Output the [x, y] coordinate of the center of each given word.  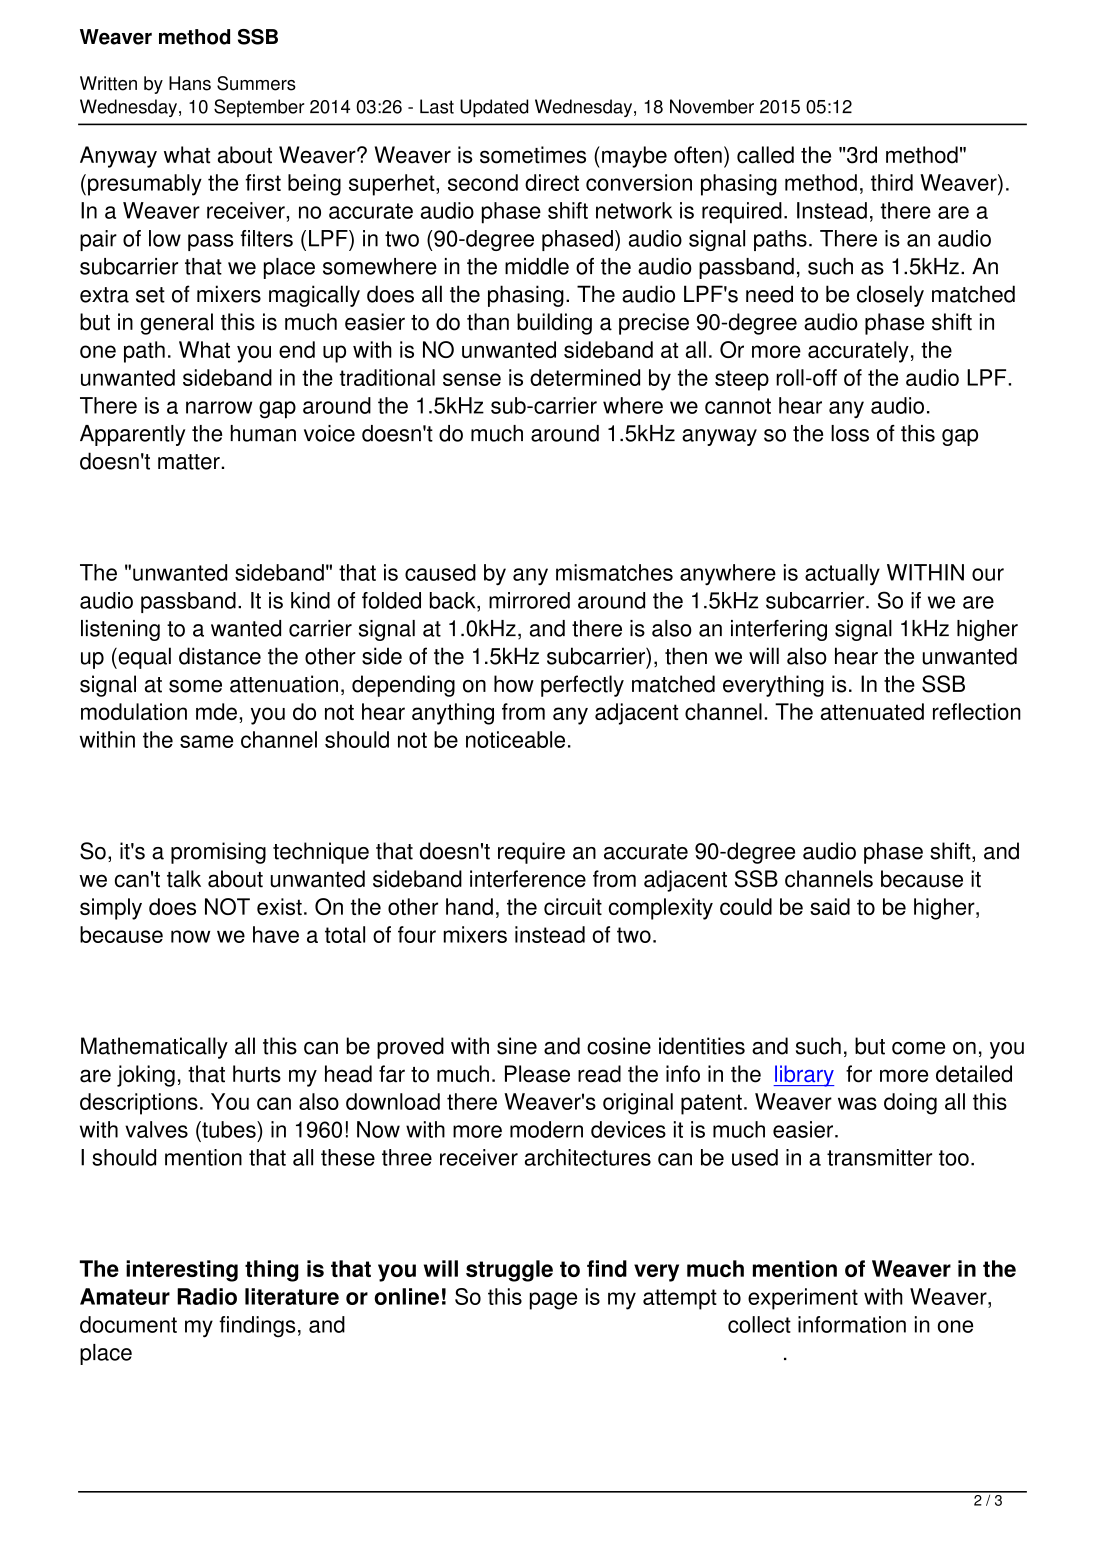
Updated [494, 108]
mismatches [614, 572]
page [553, 1301]
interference [528, 879]
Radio [207, 1296]
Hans [190, 83]
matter [189, 462]
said [830, 906]
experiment [803, 1299]
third [892, 182]
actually [842, 575]
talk [184, 879]
